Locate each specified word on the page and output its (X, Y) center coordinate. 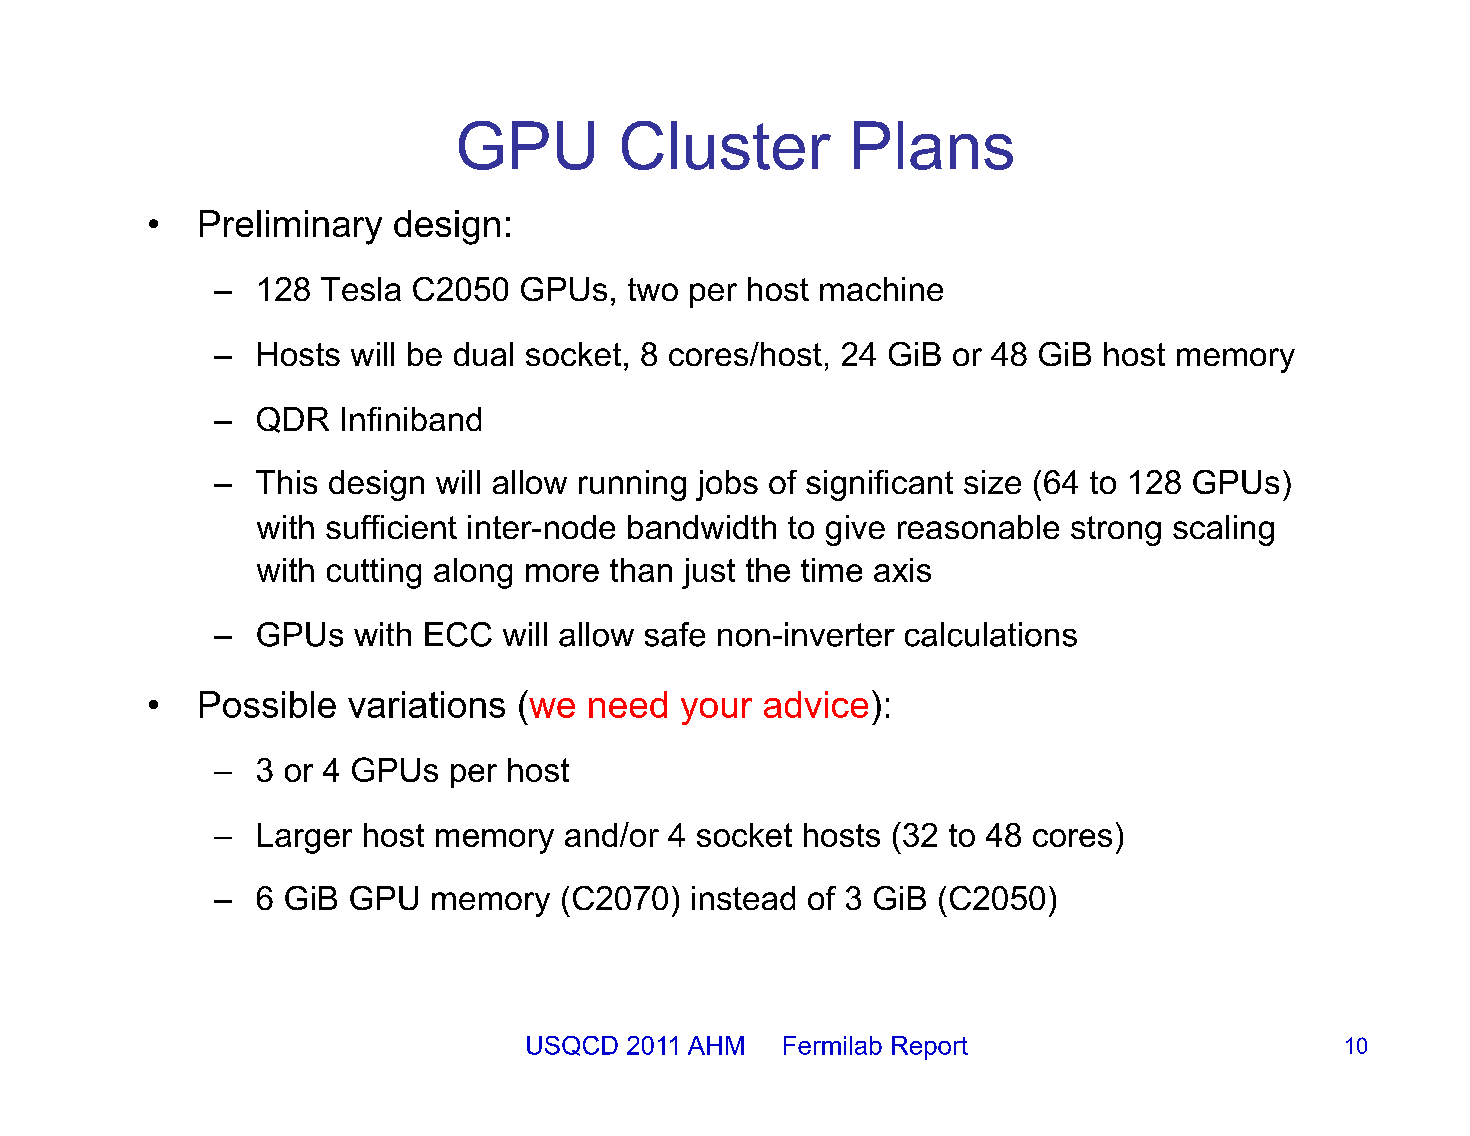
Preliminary (291, 227)
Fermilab (833, 1045)
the (768, 570)
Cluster (726, 145)
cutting (374, 573)
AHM (716, 1045)
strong (1116, 531)
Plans (933, 145)
